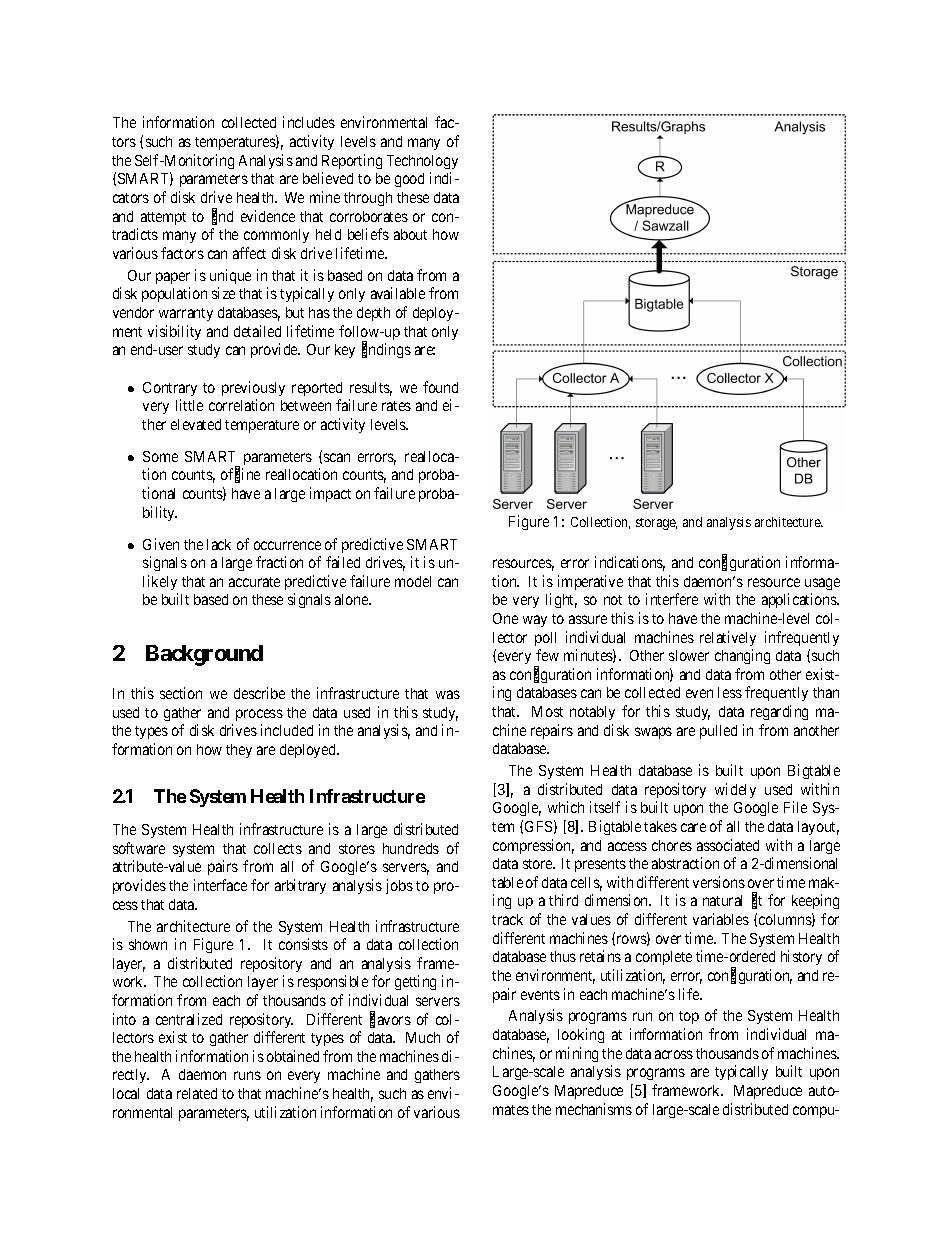  I want to click on relatively, so click(728, 638).
